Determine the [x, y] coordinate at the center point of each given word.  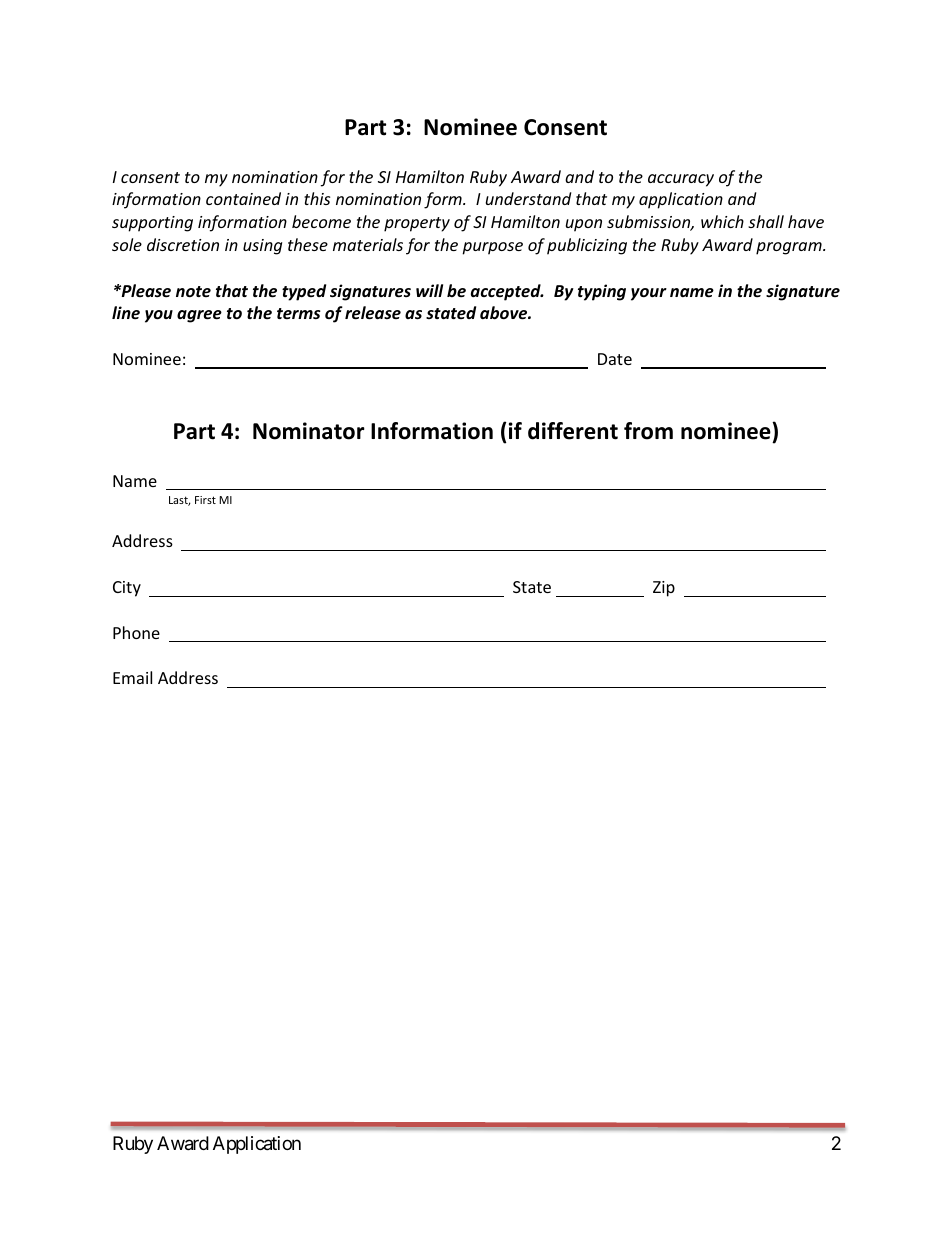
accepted [507, 292]
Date [615, 359]
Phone [136, 632]
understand [528, 198]
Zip [664, 589]
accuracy [681, 180]
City [127, 589]
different [573, 431]
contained [243, 198]
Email [132, 677]
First [205, 500]
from [648, 431]
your [649, 294]
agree [199, 316]
